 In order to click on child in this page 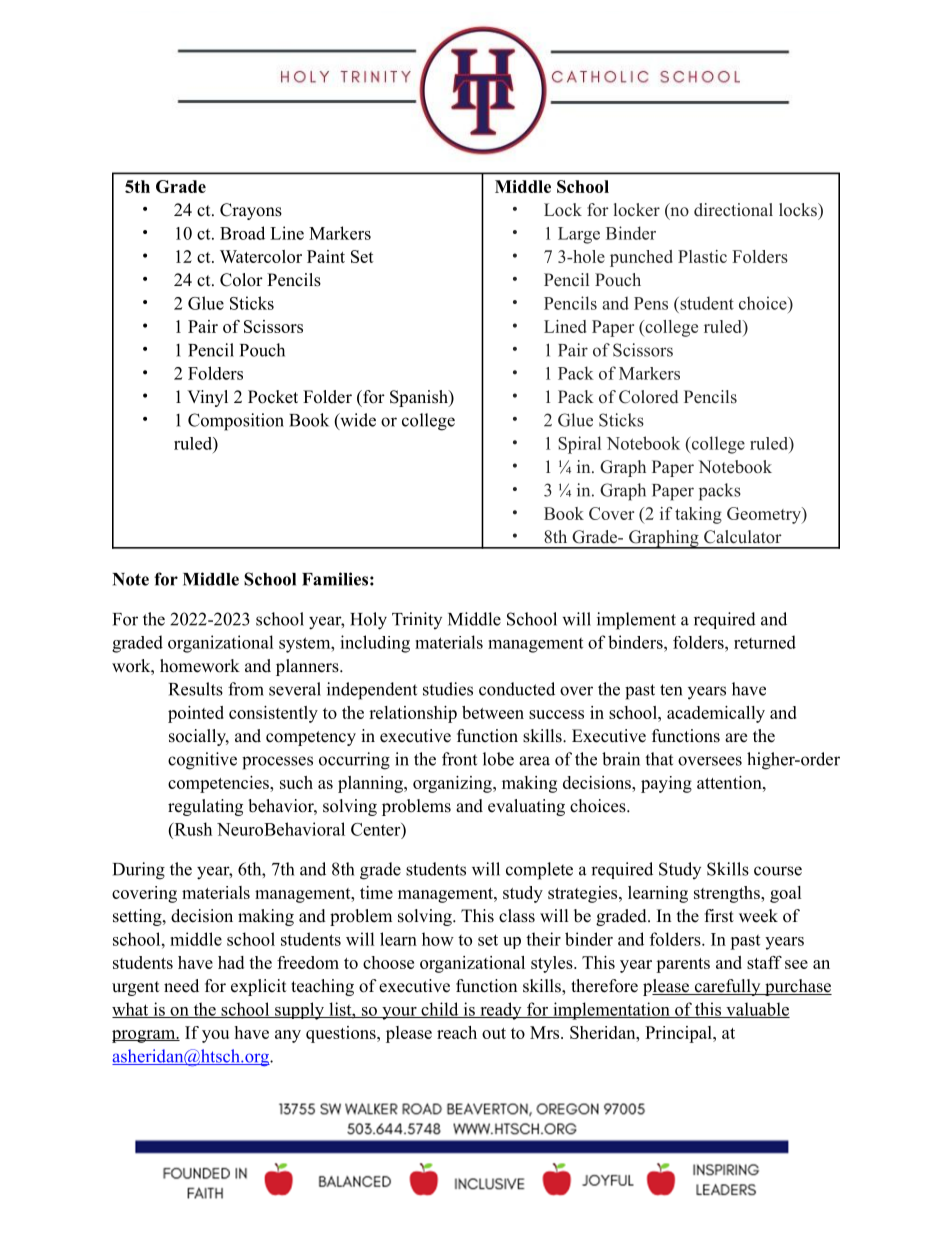, I will do `click(440, 1010)`.
